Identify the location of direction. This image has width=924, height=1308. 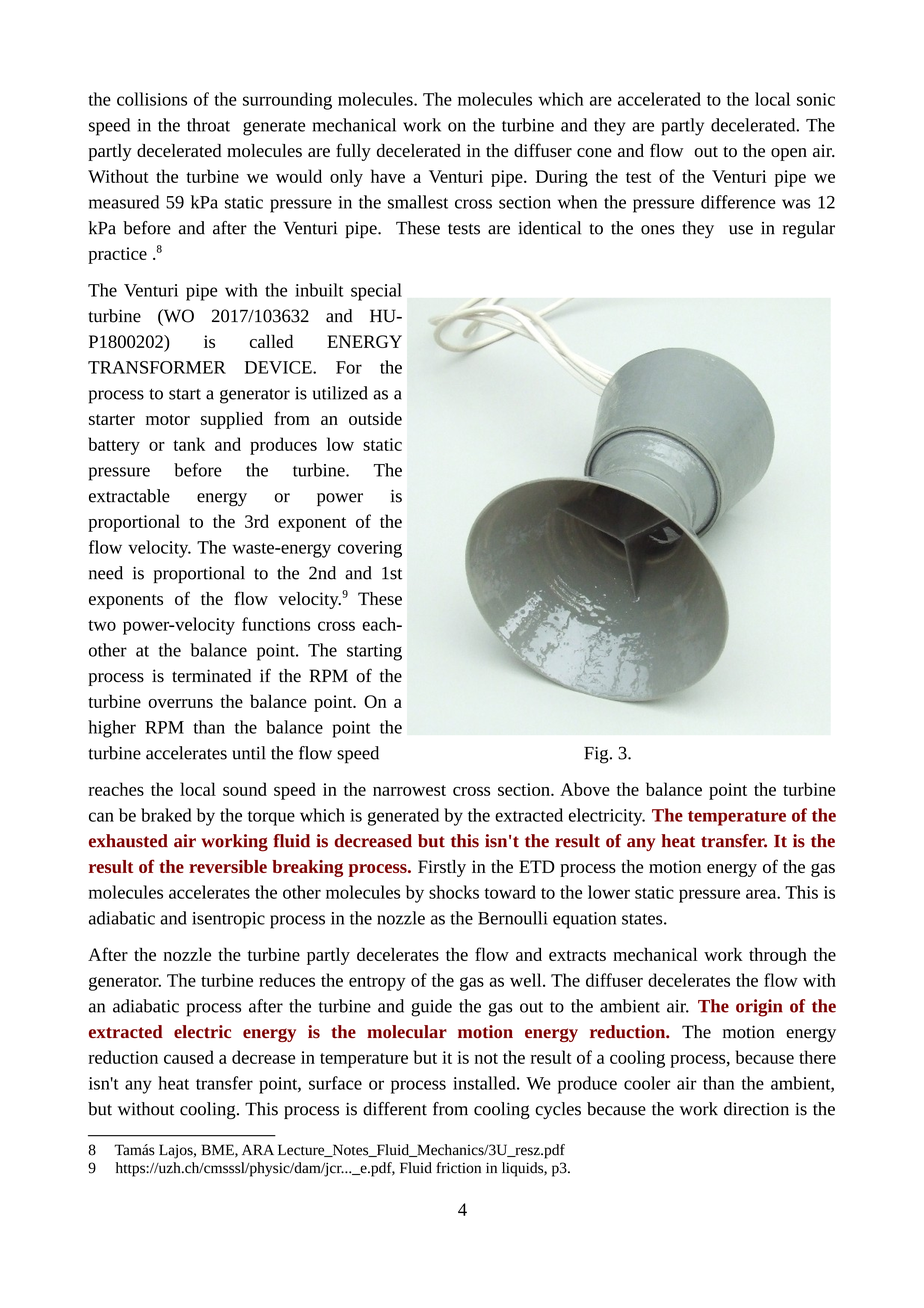
(756, 1109).
